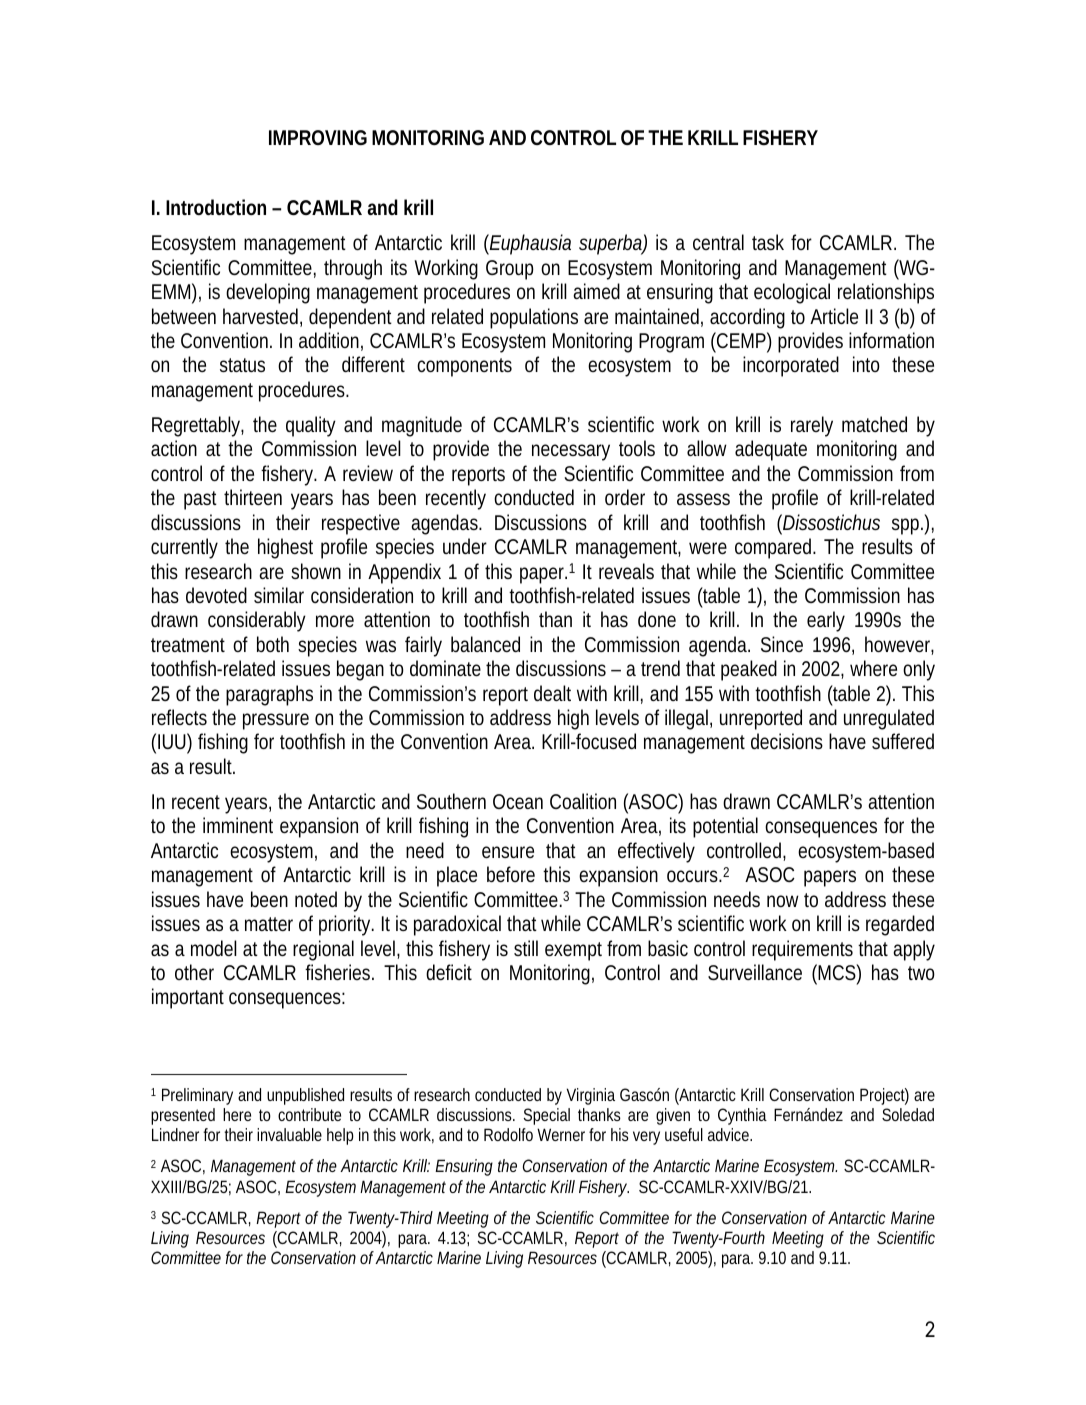 This screenshot has height=1405, width=1086. I want to click on quality, so click(311, 426).
